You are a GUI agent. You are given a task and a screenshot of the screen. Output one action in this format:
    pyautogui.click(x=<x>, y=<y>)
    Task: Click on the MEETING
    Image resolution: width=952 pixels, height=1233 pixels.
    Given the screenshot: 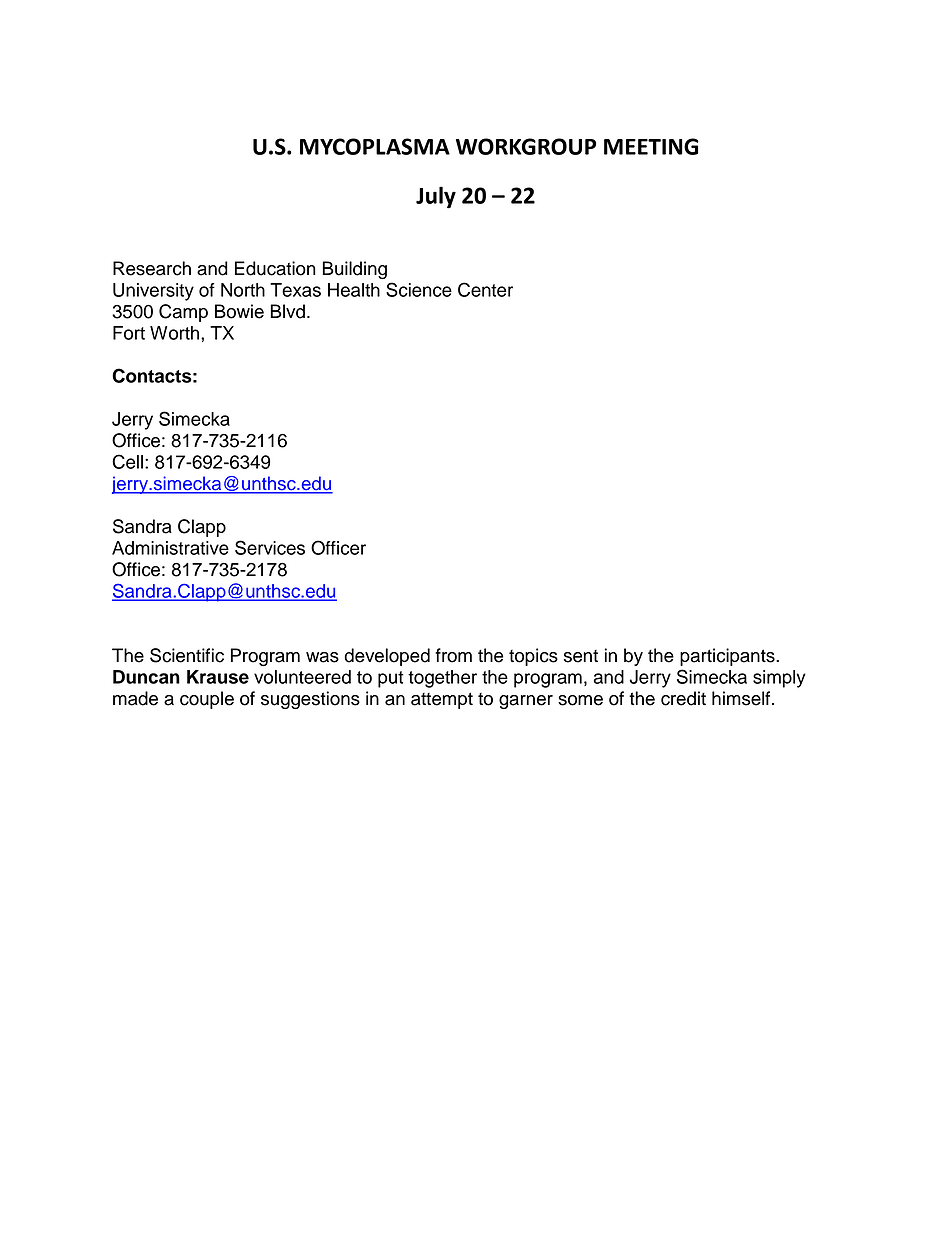 What is the action you would take?
    pyautogui.click(x=651, y=146)
